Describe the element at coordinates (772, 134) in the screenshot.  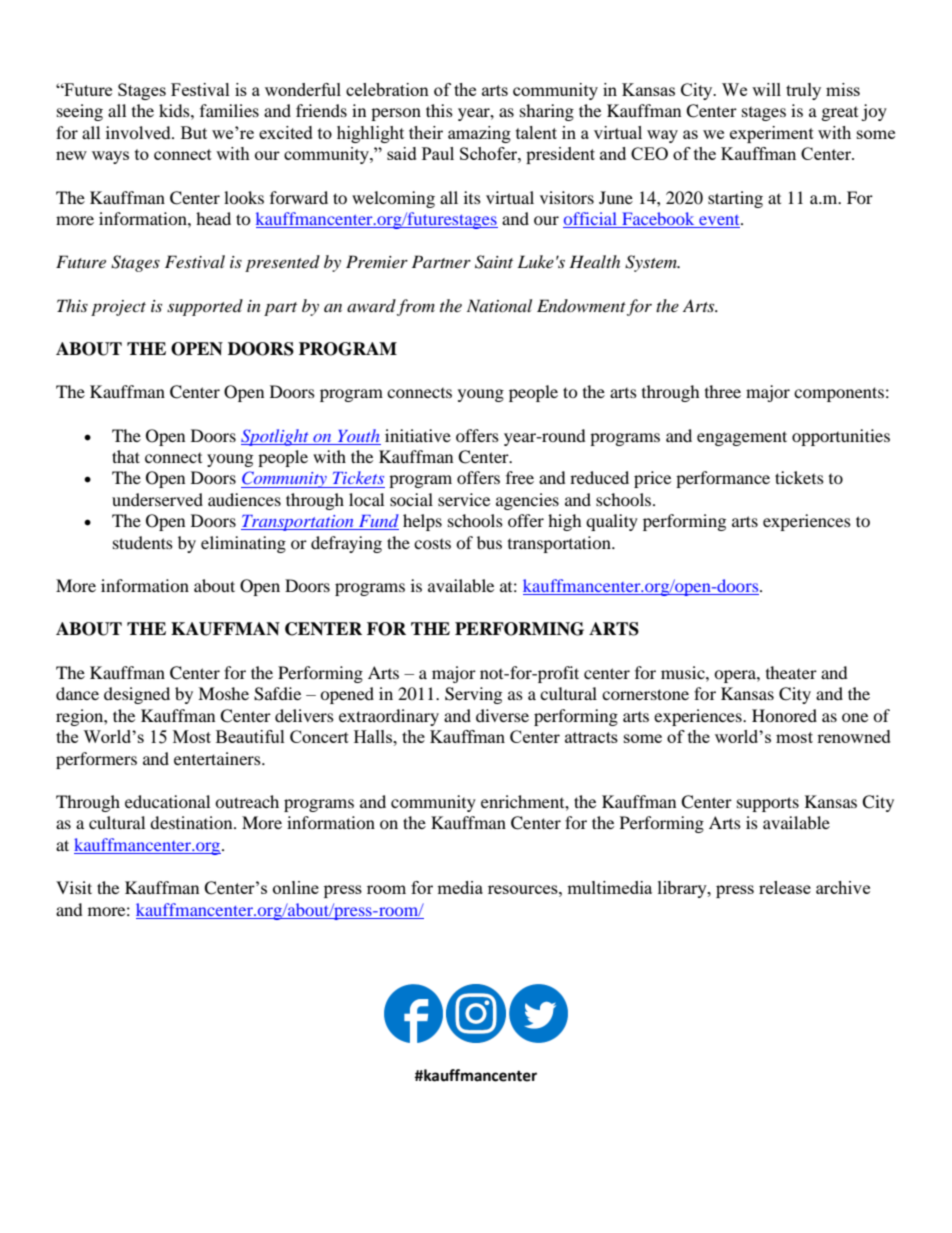
I see `experiment` at that location.
